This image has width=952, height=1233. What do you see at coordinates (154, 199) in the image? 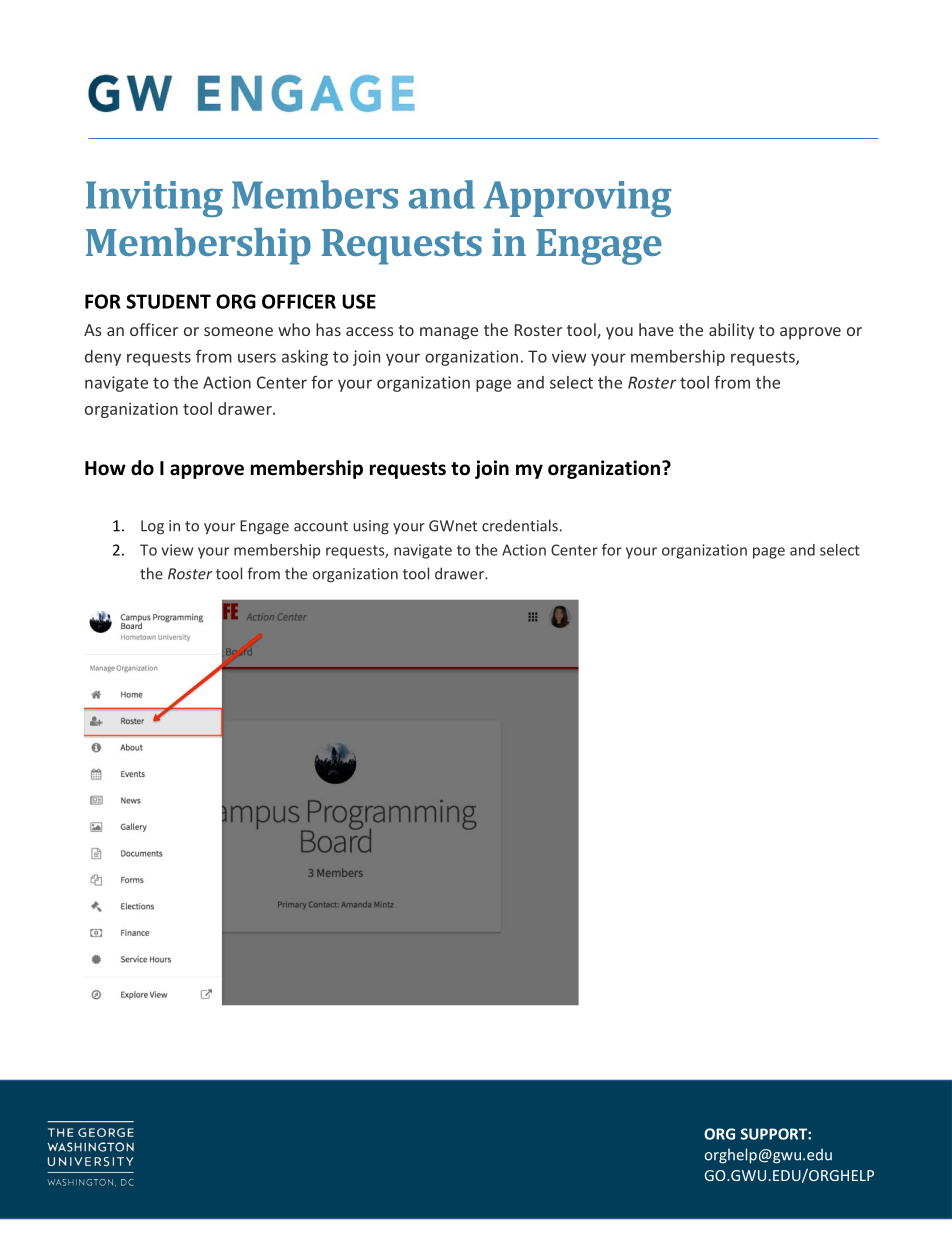
I see `Inviting` at bounding box center [154, 199].
